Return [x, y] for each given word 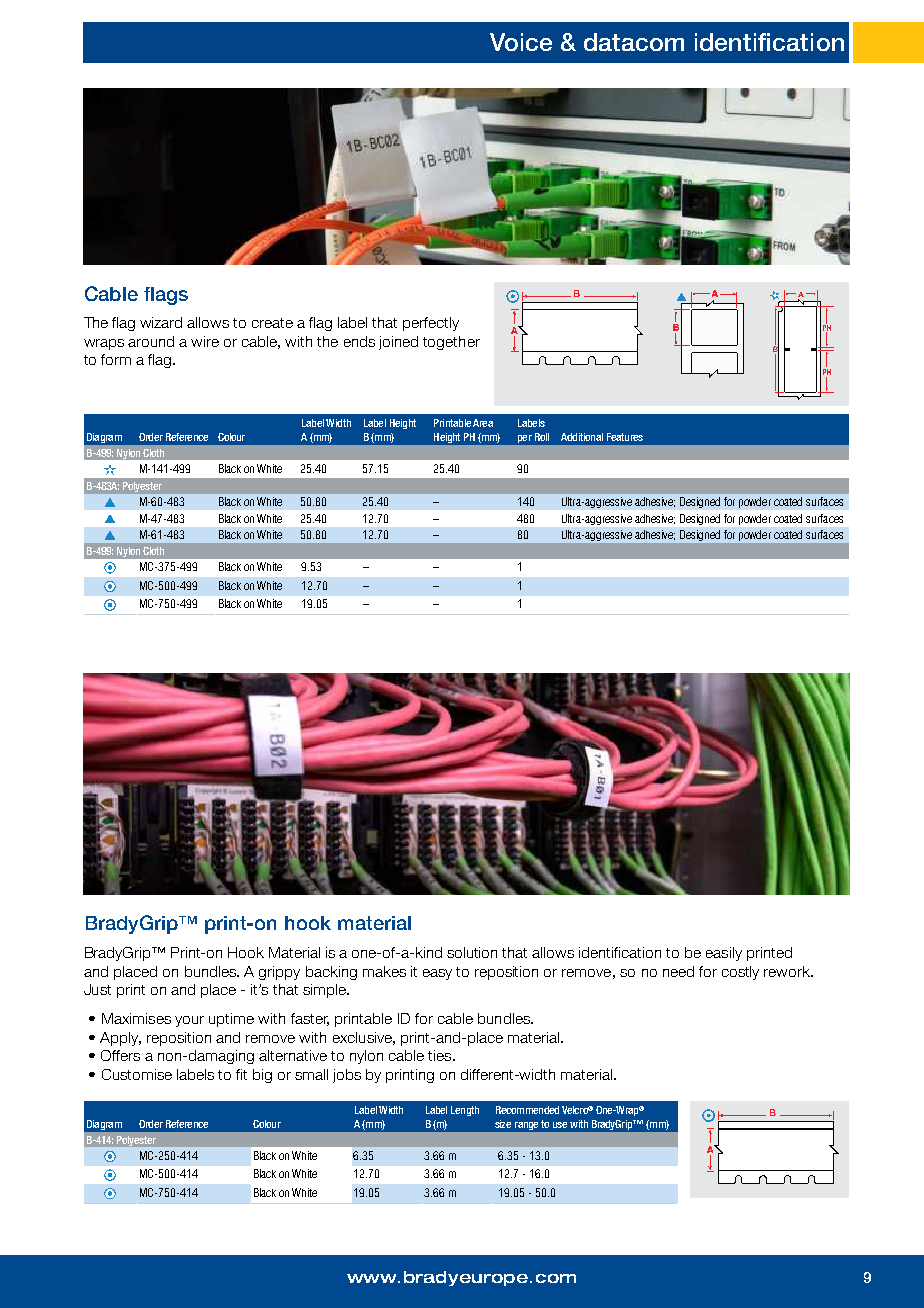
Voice [521, 42]
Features [625, 437]
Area [483, 423]
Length [465, 1111]
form [116, 359]
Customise [137, 1074]
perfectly [431, 324]
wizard [161, 322]
